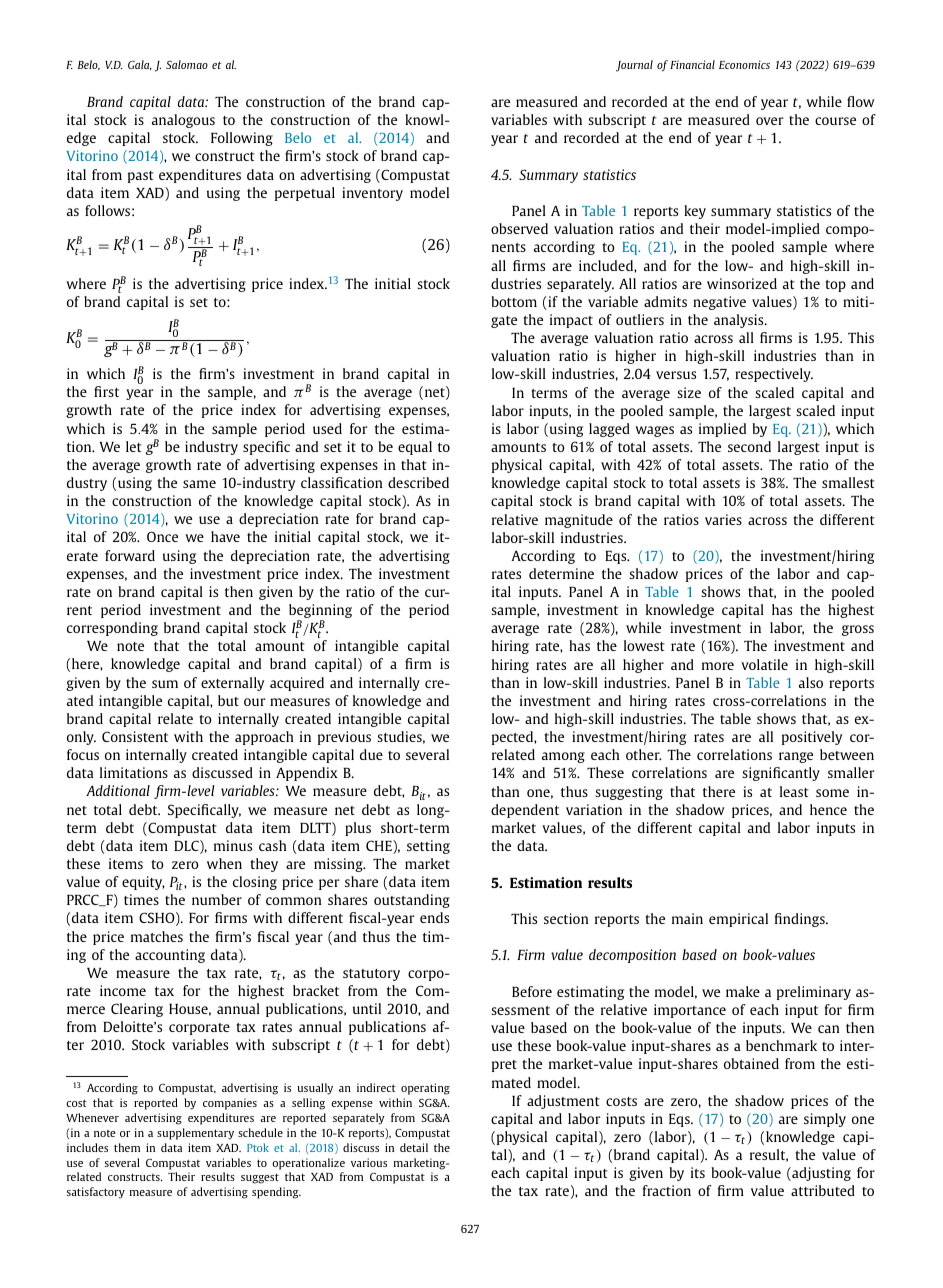 This image has height=1288, width=943. Describe the element at coordinates (134, 446) in the image. I see `let` at that location.
